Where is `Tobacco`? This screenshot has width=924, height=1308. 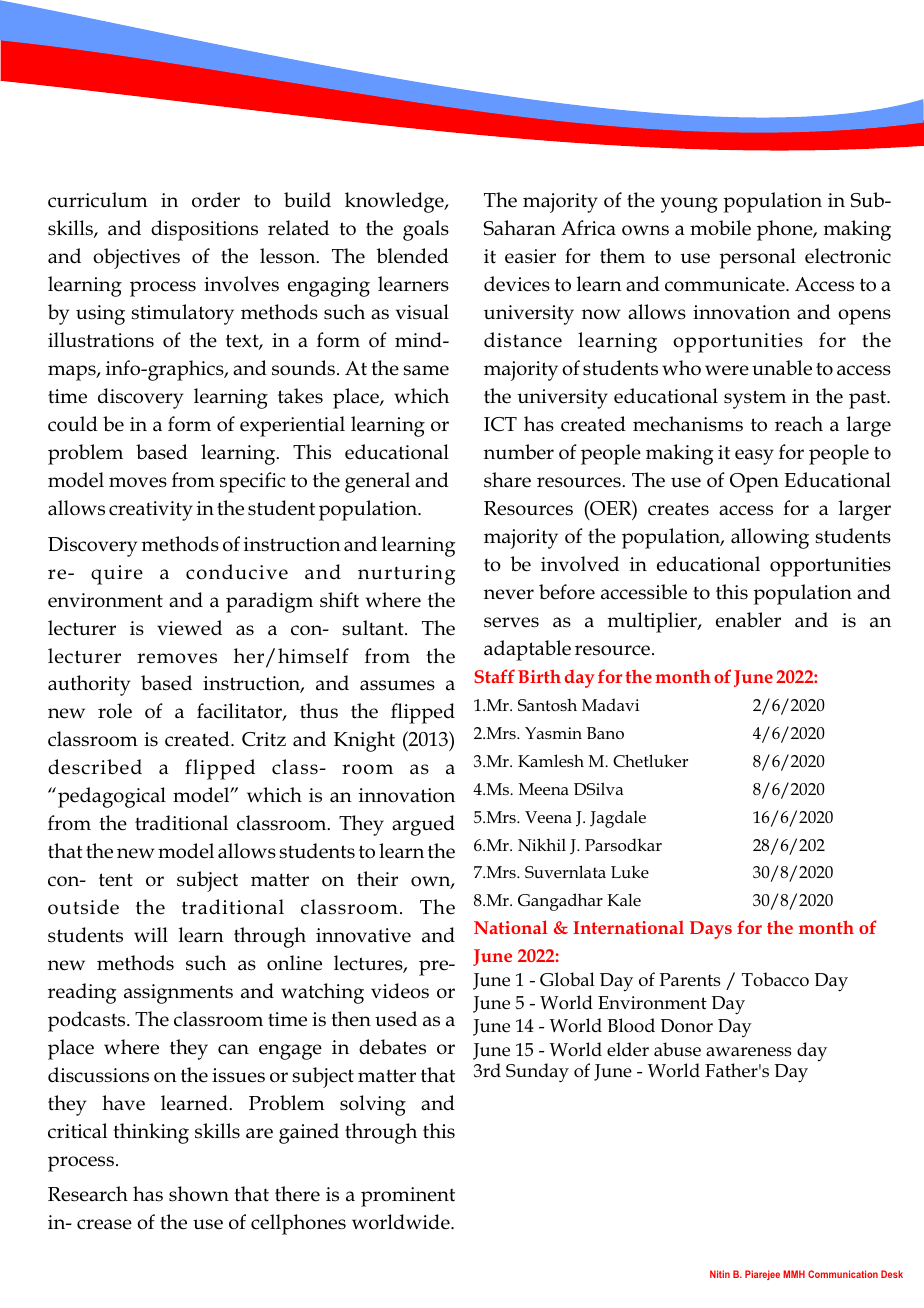
Tobacco is located at coordinates (775, 979).
